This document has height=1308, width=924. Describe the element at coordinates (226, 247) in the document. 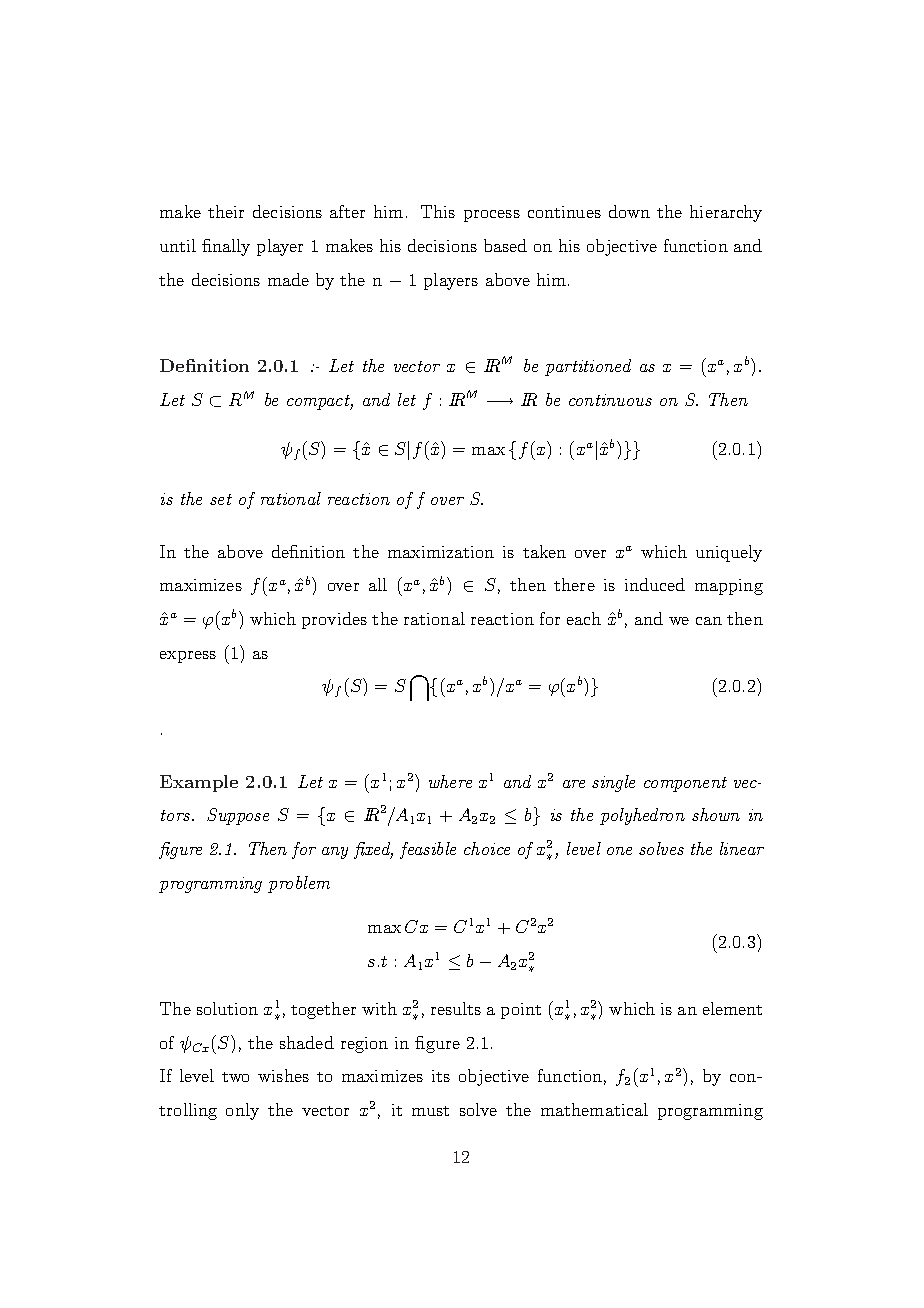

I see `finally` at that location.
